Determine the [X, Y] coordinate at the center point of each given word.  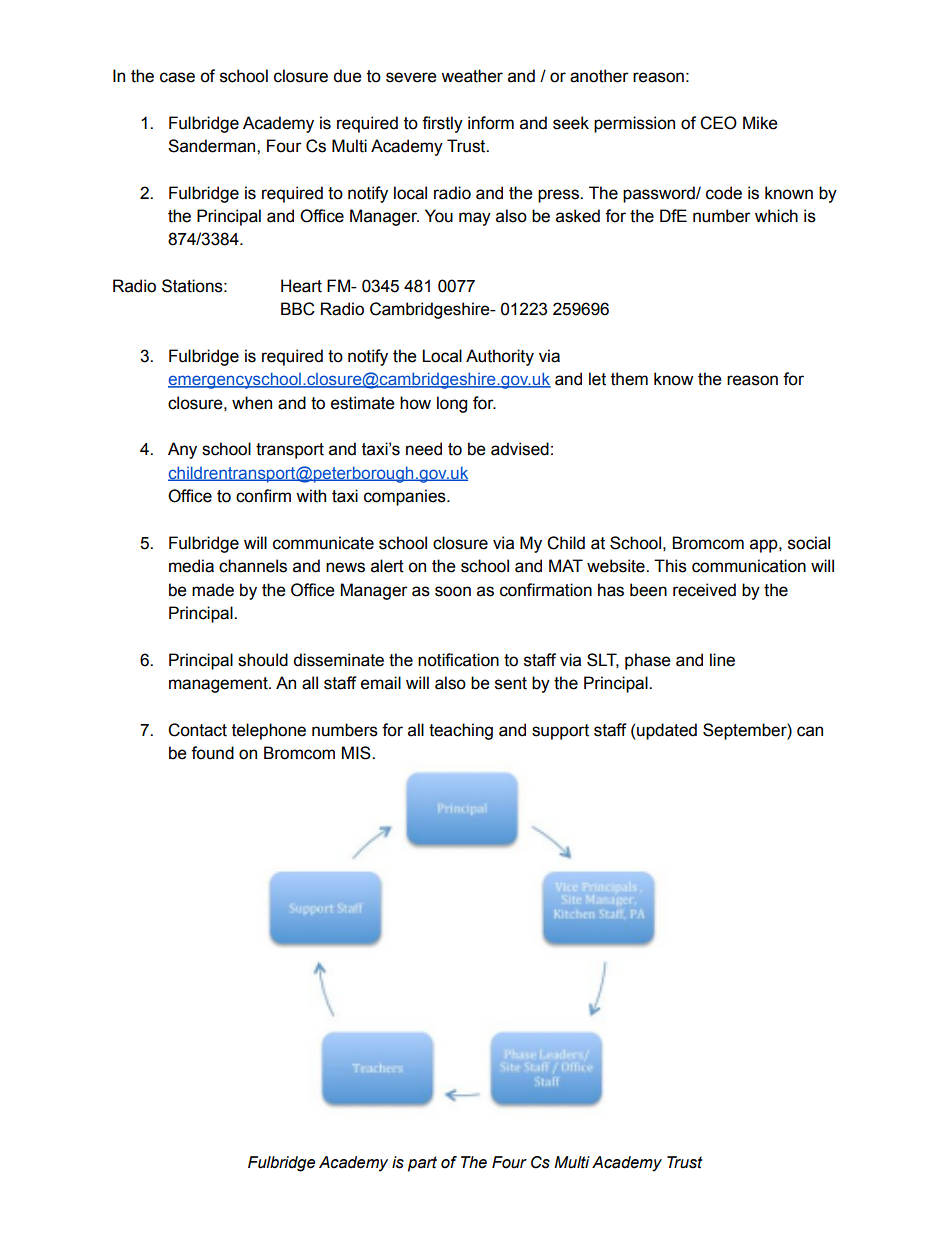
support [560, 732]
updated [667, 731]
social [809, 543]
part [422, 1164]
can [810, 731]
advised [520, 449]
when [252, 403]
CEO [718, 123]
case [177, 77]
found [212, 753]
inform [491, 123]
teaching [461, 731]
